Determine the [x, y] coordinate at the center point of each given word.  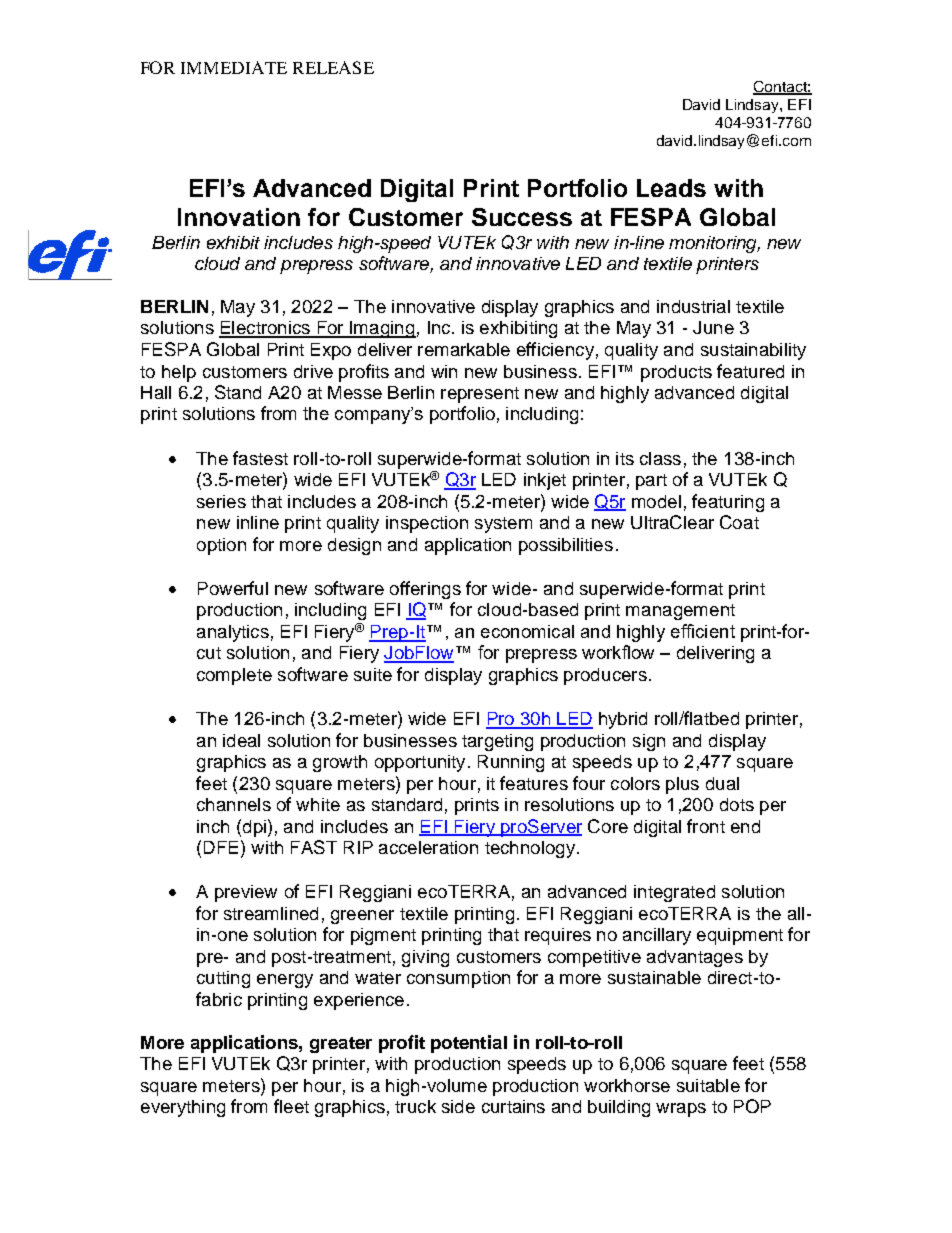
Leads [671, 188]
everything [183, 1108]
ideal [241, 740]
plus [682, 785]
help [179, 373]
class [660, 458]
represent [480, 395]
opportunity [420, 763]
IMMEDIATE [234, 67]
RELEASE [333, 67]
